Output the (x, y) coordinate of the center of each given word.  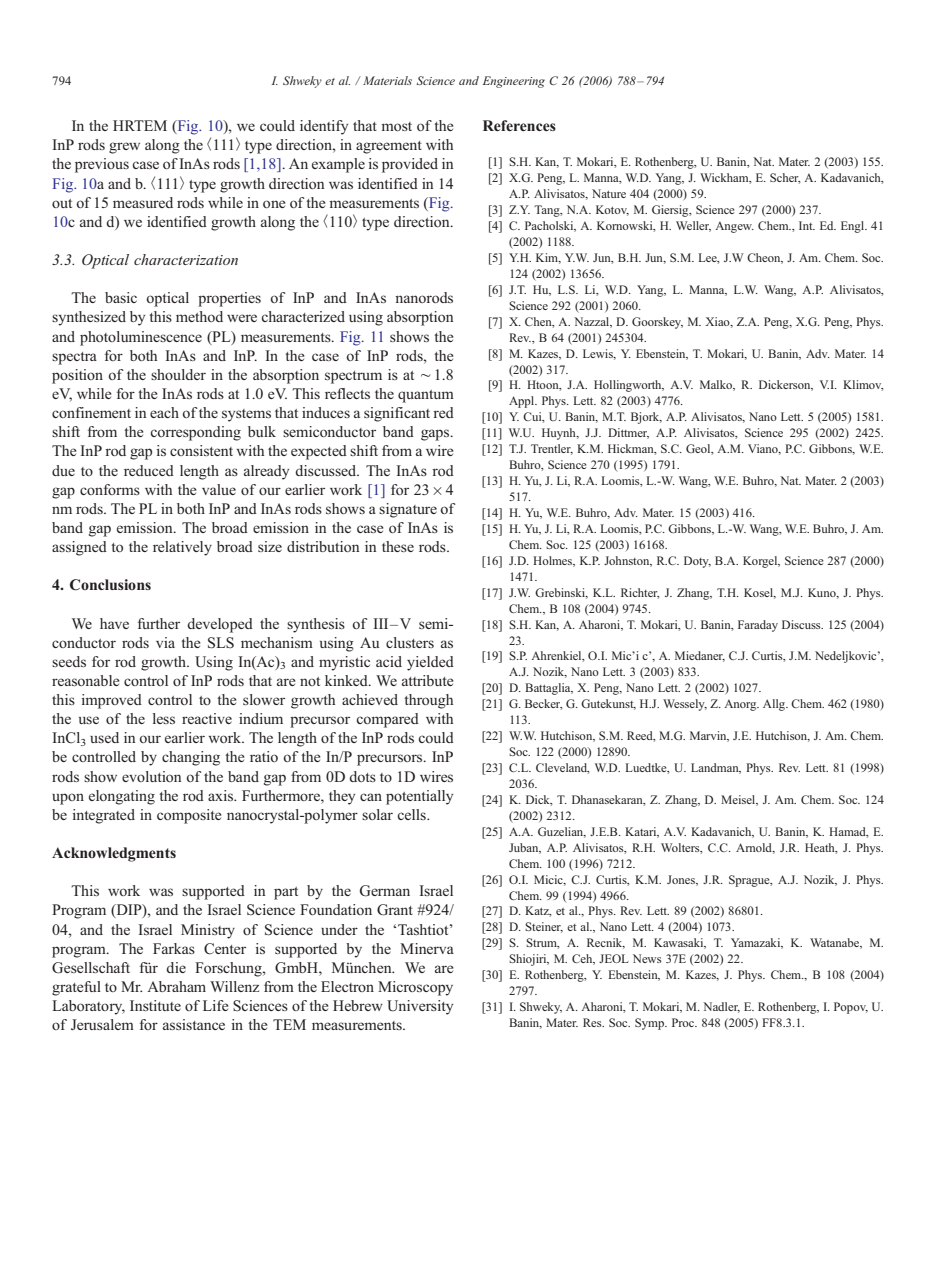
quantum (426, 396)
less (164, 718)
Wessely (685, 705)
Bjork (646, 418)
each (164, 412)
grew (124, 148)
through (428, 701)
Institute (155, 1005)
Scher (785, 178)
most (396, 126)
